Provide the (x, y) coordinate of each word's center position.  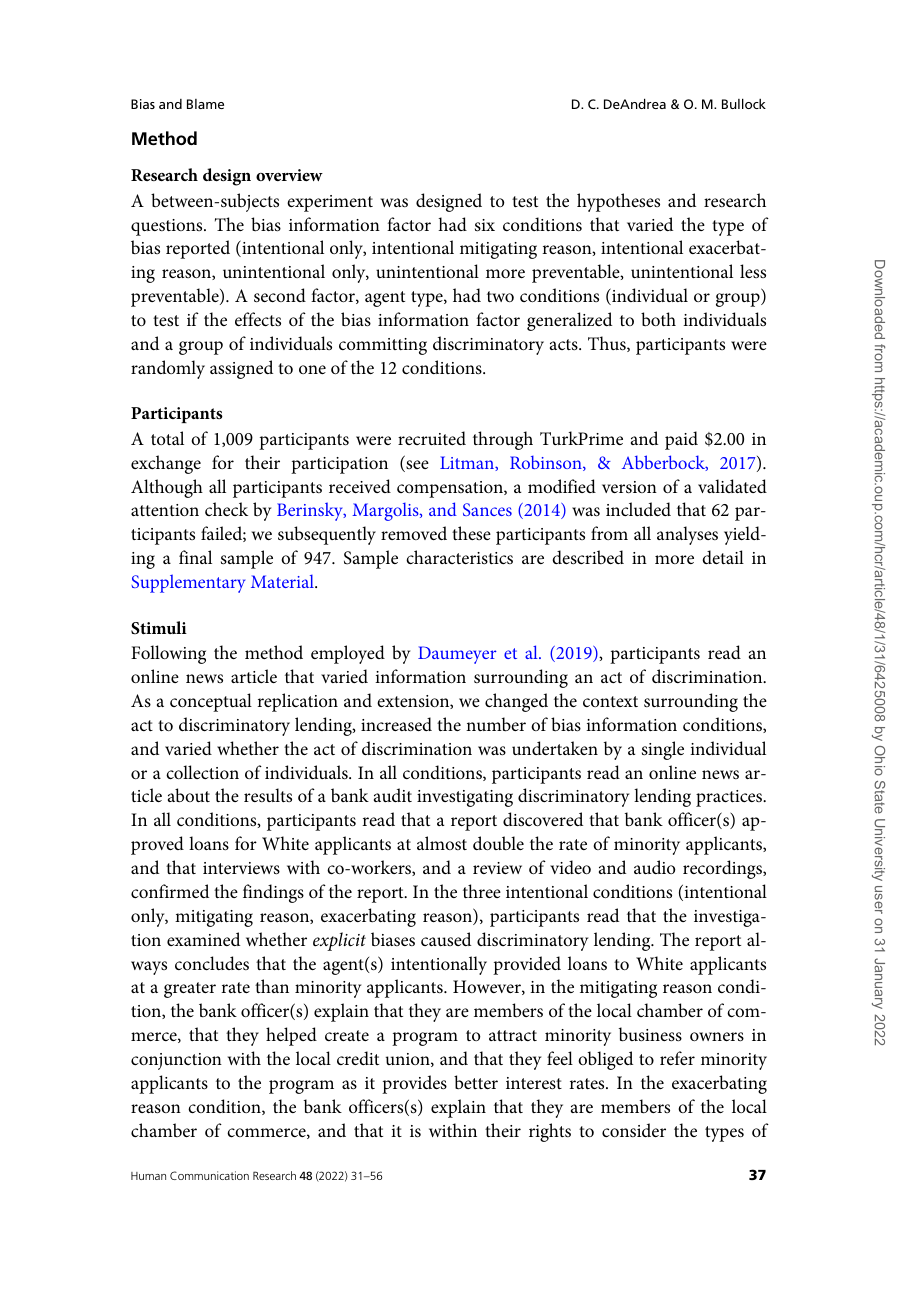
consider (634, 1130)
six (485, 225)
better (476, 1082)
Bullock (744, 103)
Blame (205, 104)
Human (148, 1176)
